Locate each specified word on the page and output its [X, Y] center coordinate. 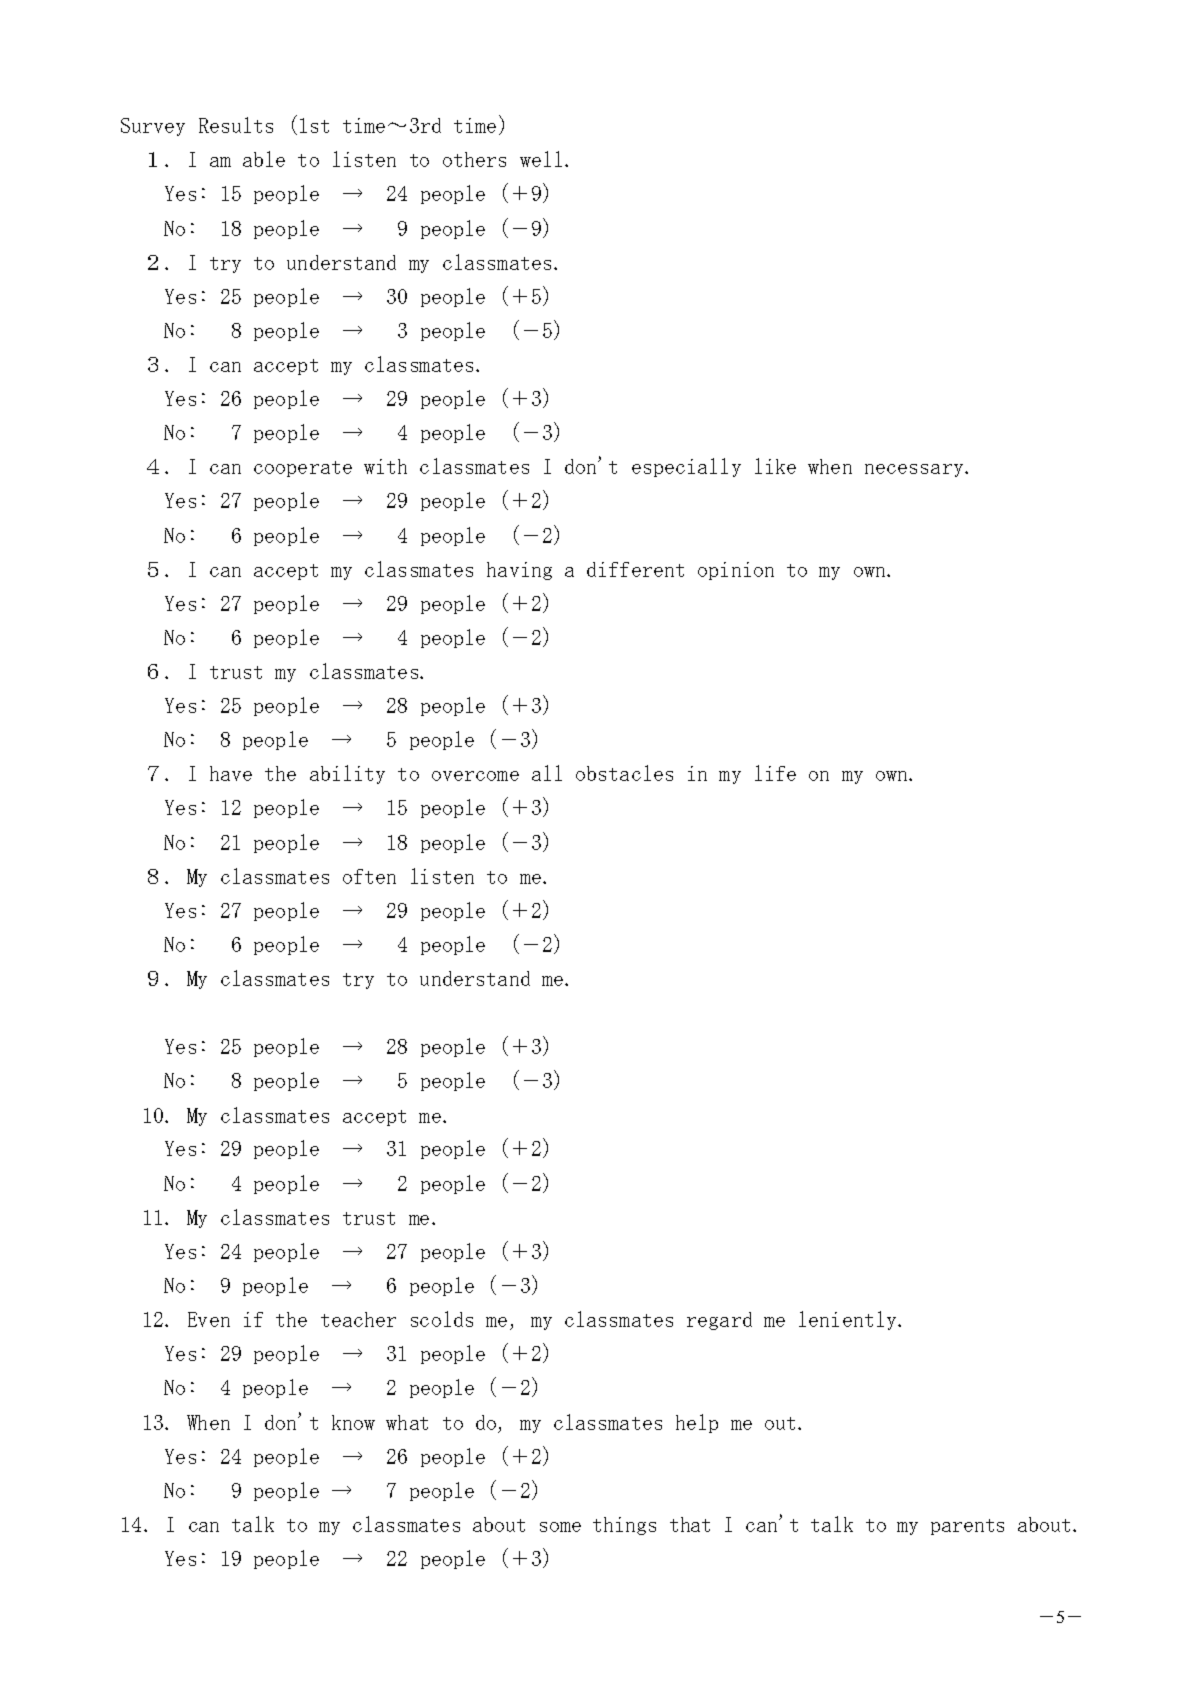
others [474, 159]
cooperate [303, 469]
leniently [849, 1320]
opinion [736, 571]
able [264, 159]
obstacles [624, 773]
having [519, 571]
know [353, 1422]
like [775, 466]
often [369, 876]
